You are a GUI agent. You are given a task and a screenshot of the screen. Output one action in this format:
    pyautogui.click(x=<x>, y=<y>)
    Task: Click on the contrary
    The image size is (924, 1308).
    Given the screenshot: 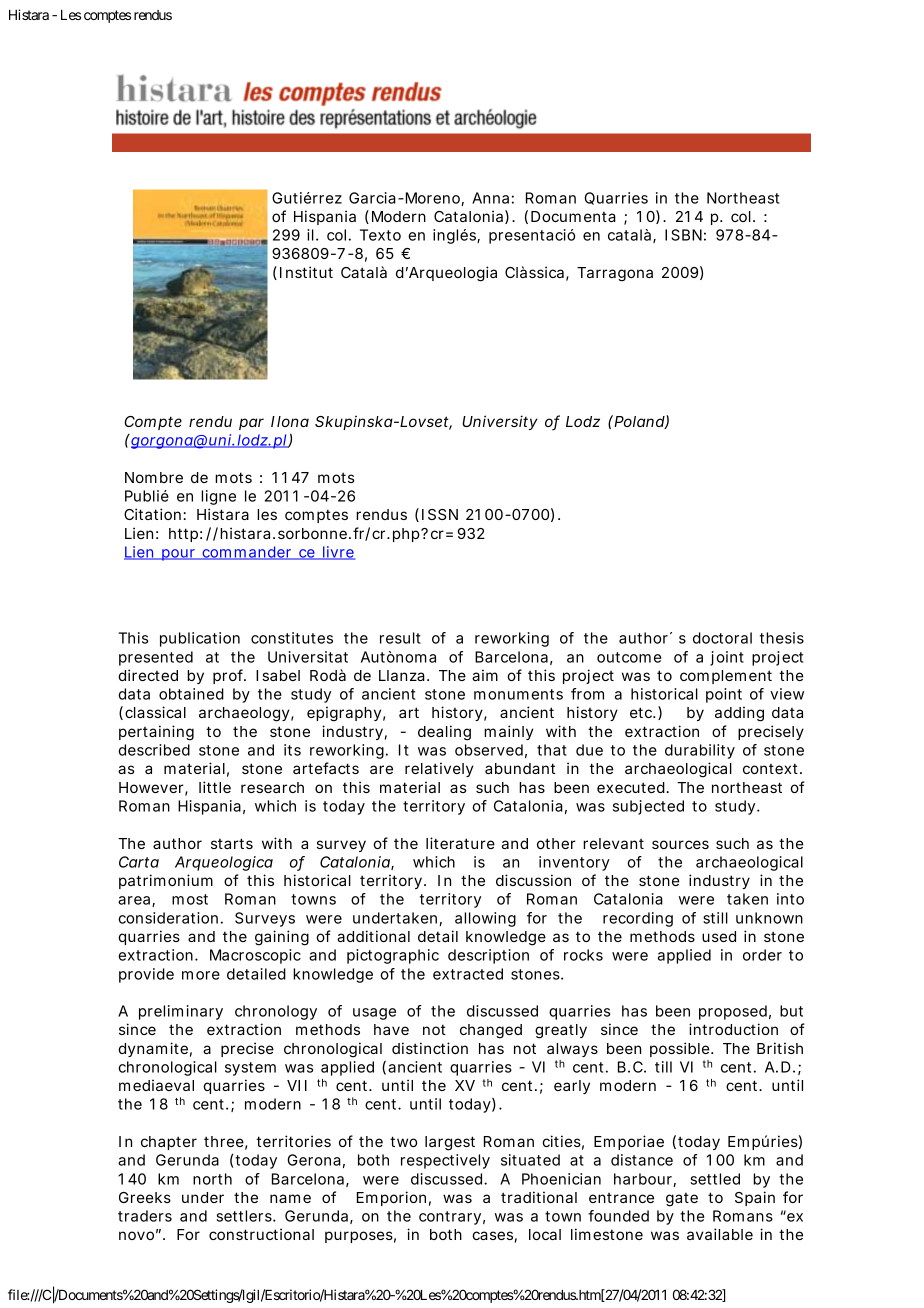 What is the action you would take?
    pyautogui.click(x=450, y=1218)
